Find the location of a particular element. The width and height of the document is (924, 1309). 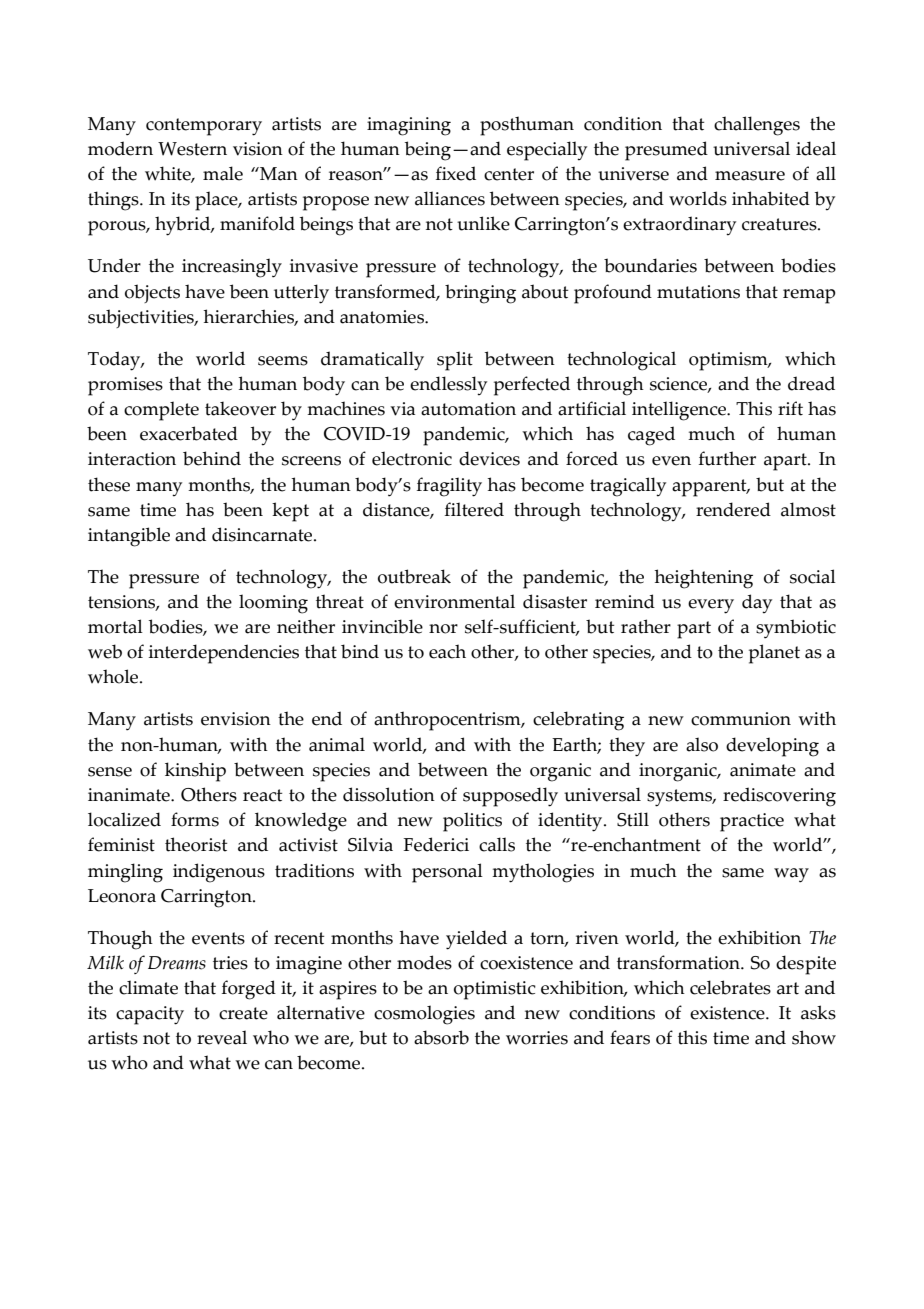

politics is located at coordinates (472, 822).
